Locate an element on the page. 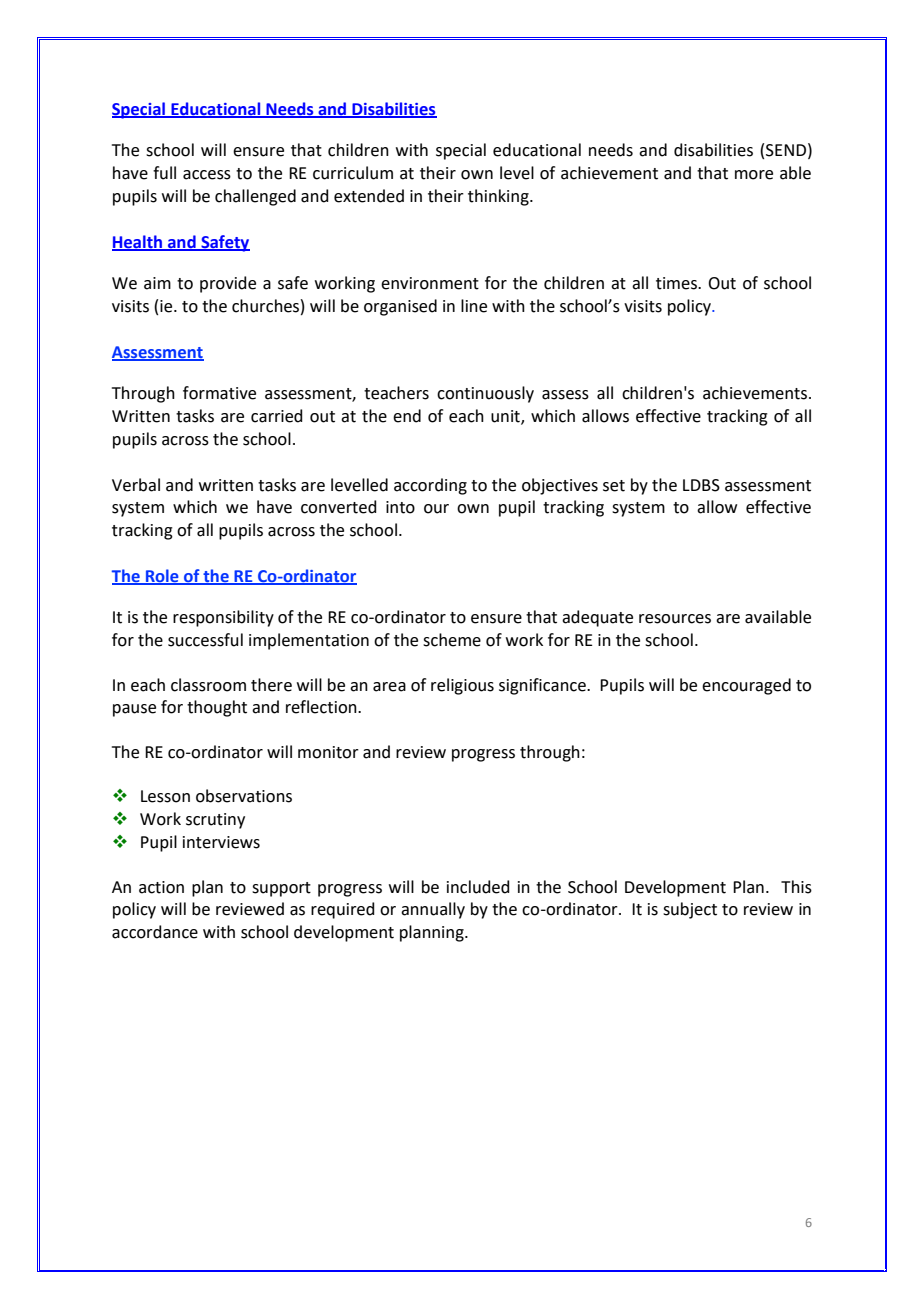 This page has width=924, height=1309. thinking is located at coordinates (499, 197).
